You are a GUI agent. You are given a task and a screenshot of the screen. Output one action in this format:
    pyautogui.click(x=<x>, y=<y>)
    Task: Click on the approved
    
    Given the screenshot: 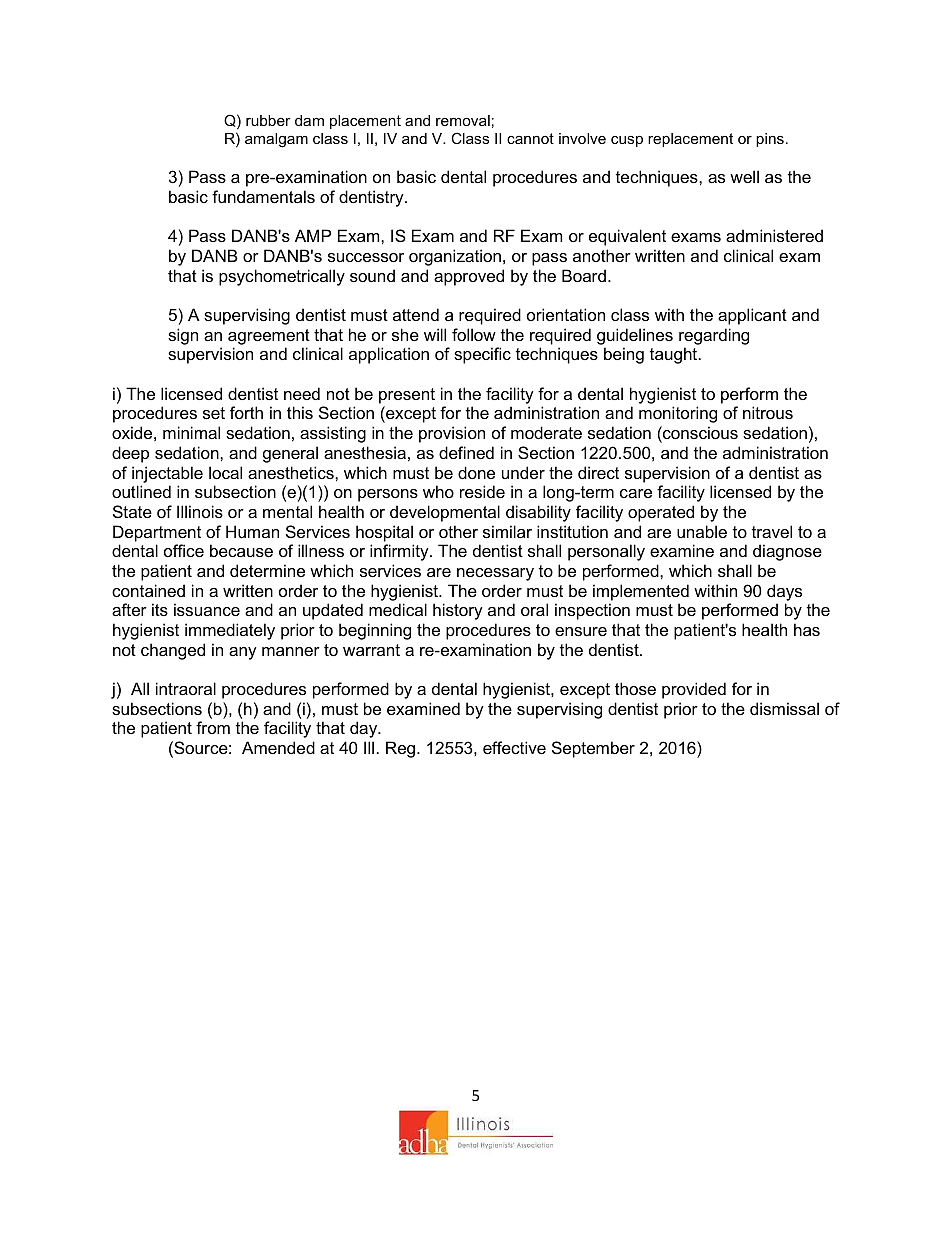 What is the action you would take?
    pyautogui.click(x=469, y=277)
